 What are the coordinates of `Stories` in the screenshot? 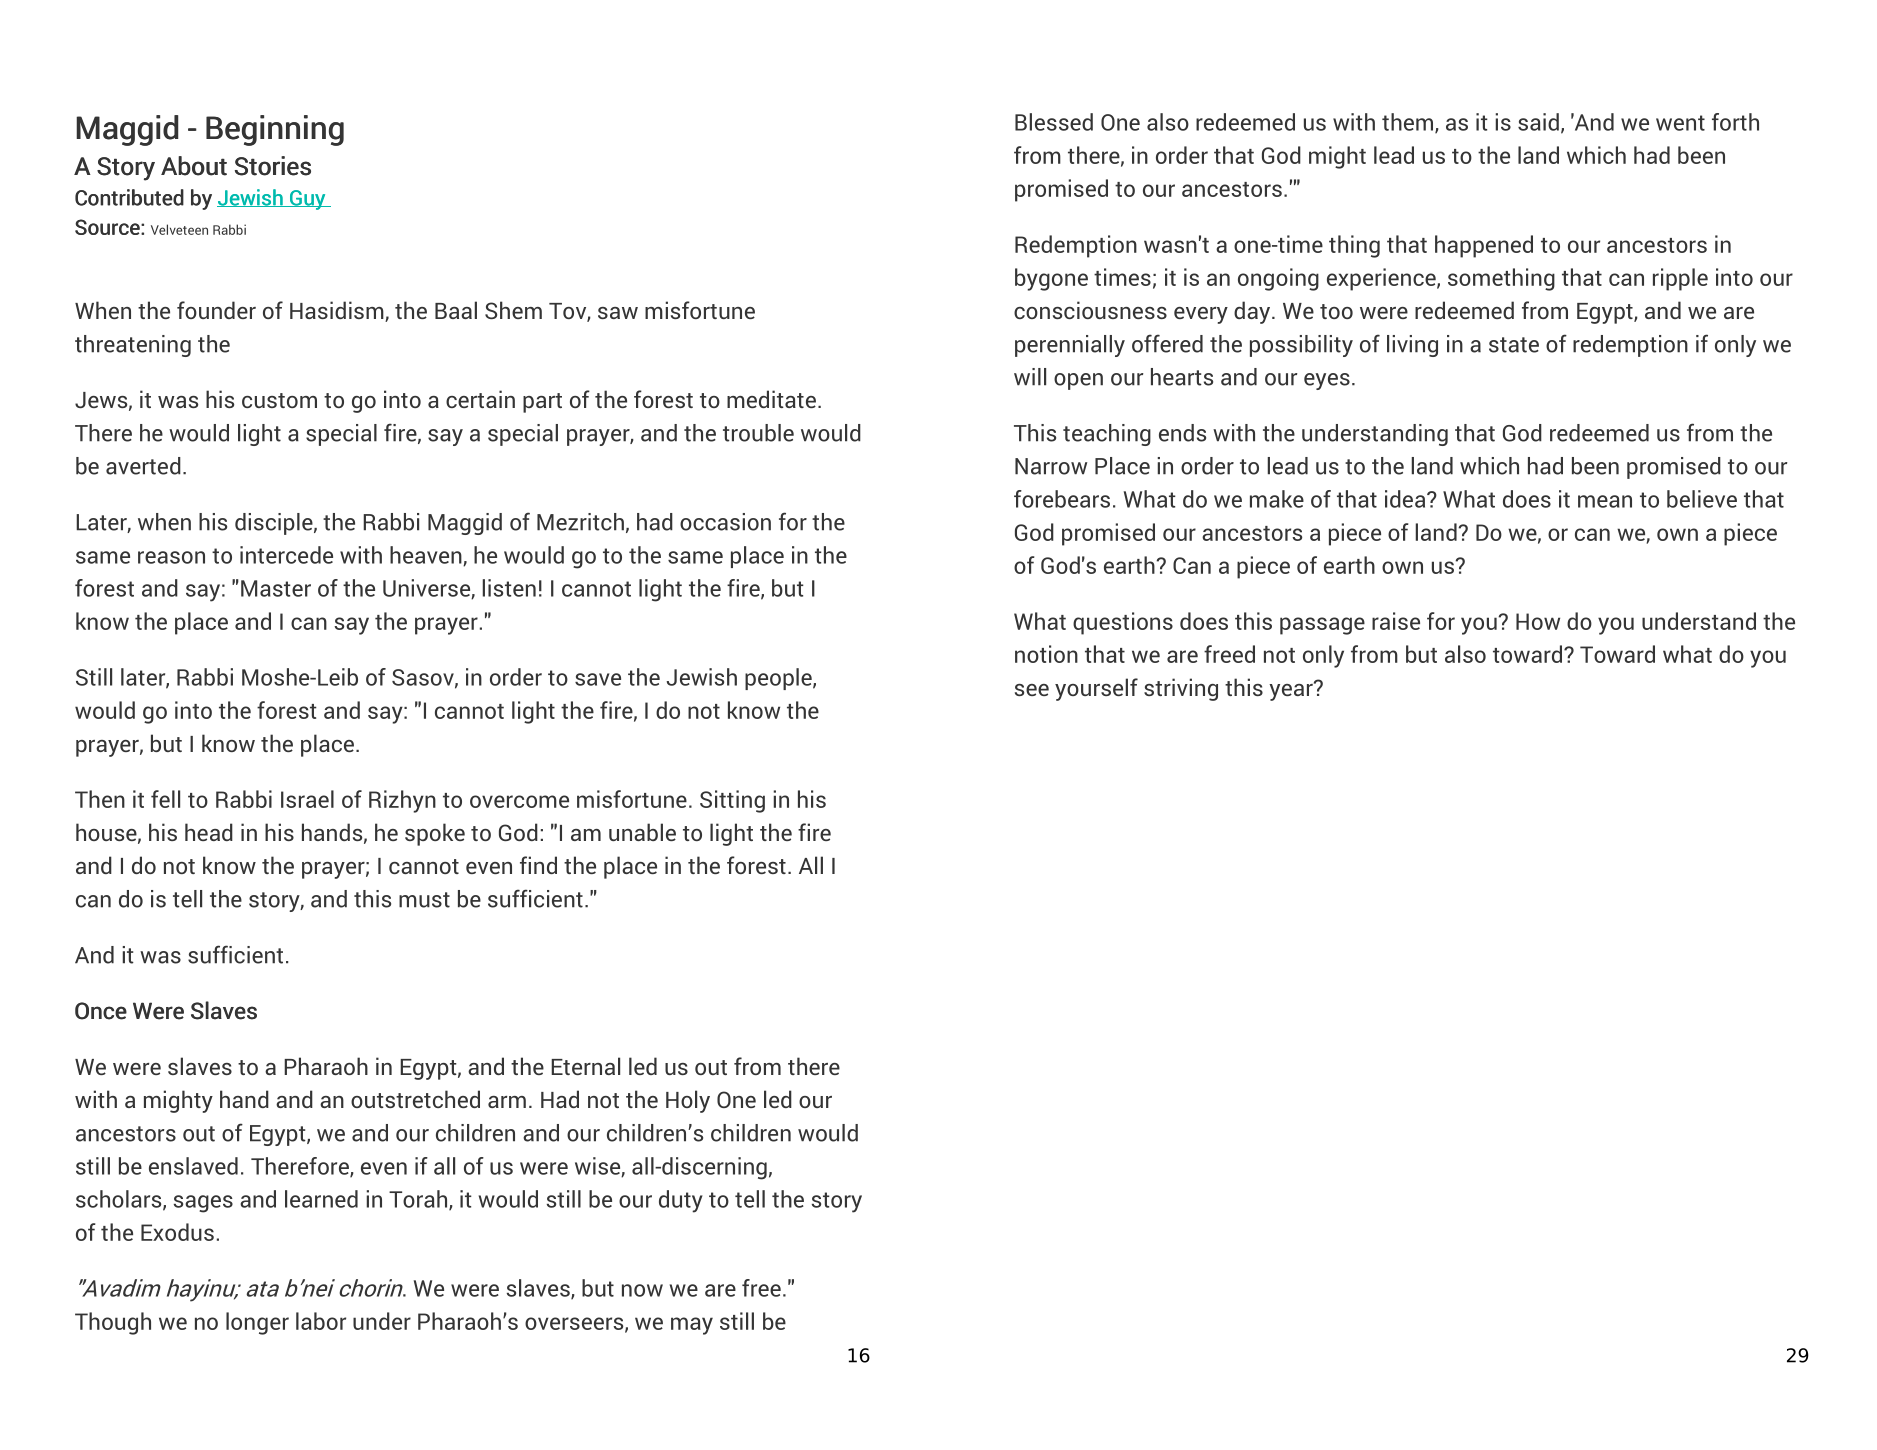 It's located at (273, 166).
